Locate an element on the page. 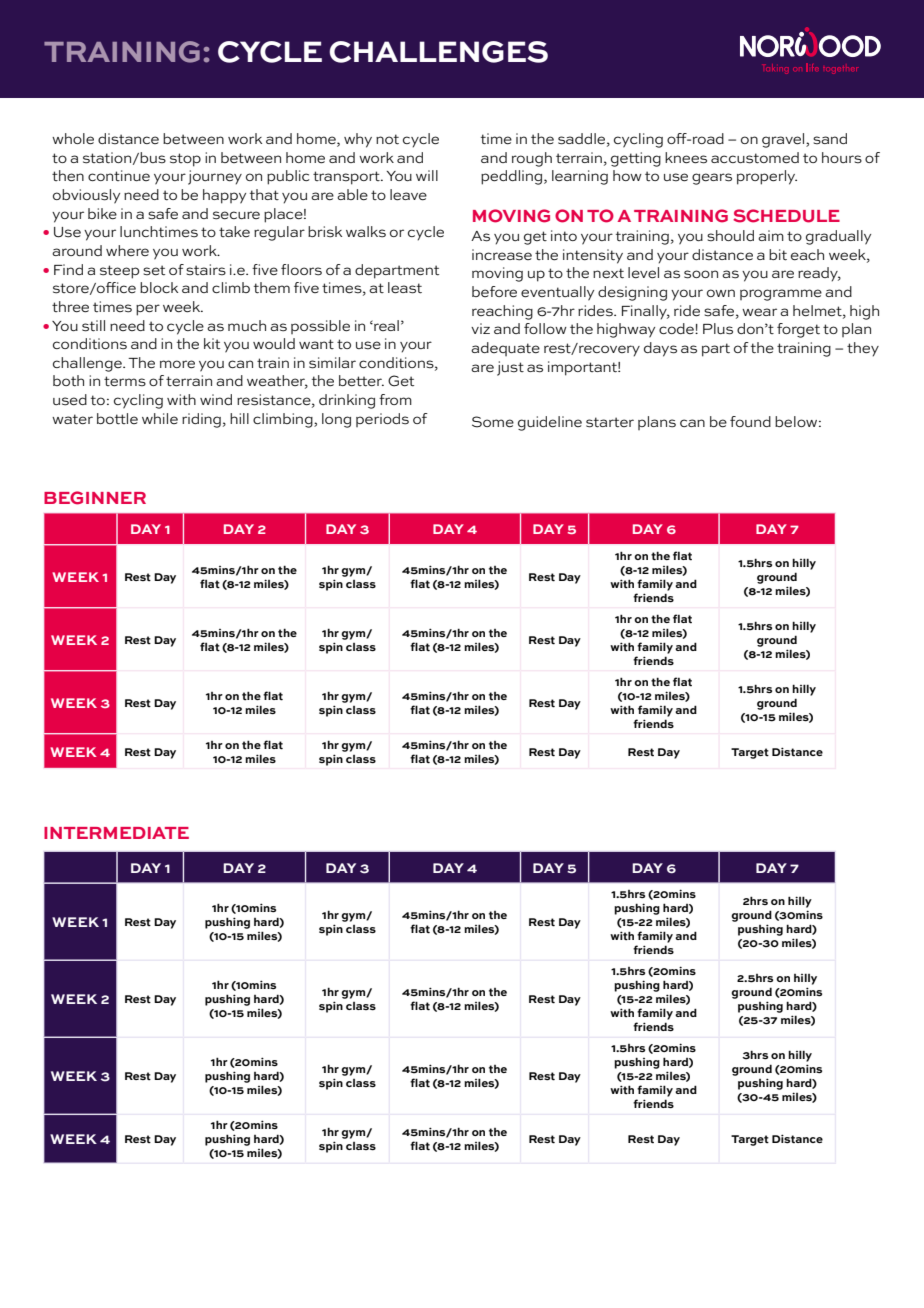 The width and height of the image is (924, 1308). starter is located at coordinates (610, 422).
